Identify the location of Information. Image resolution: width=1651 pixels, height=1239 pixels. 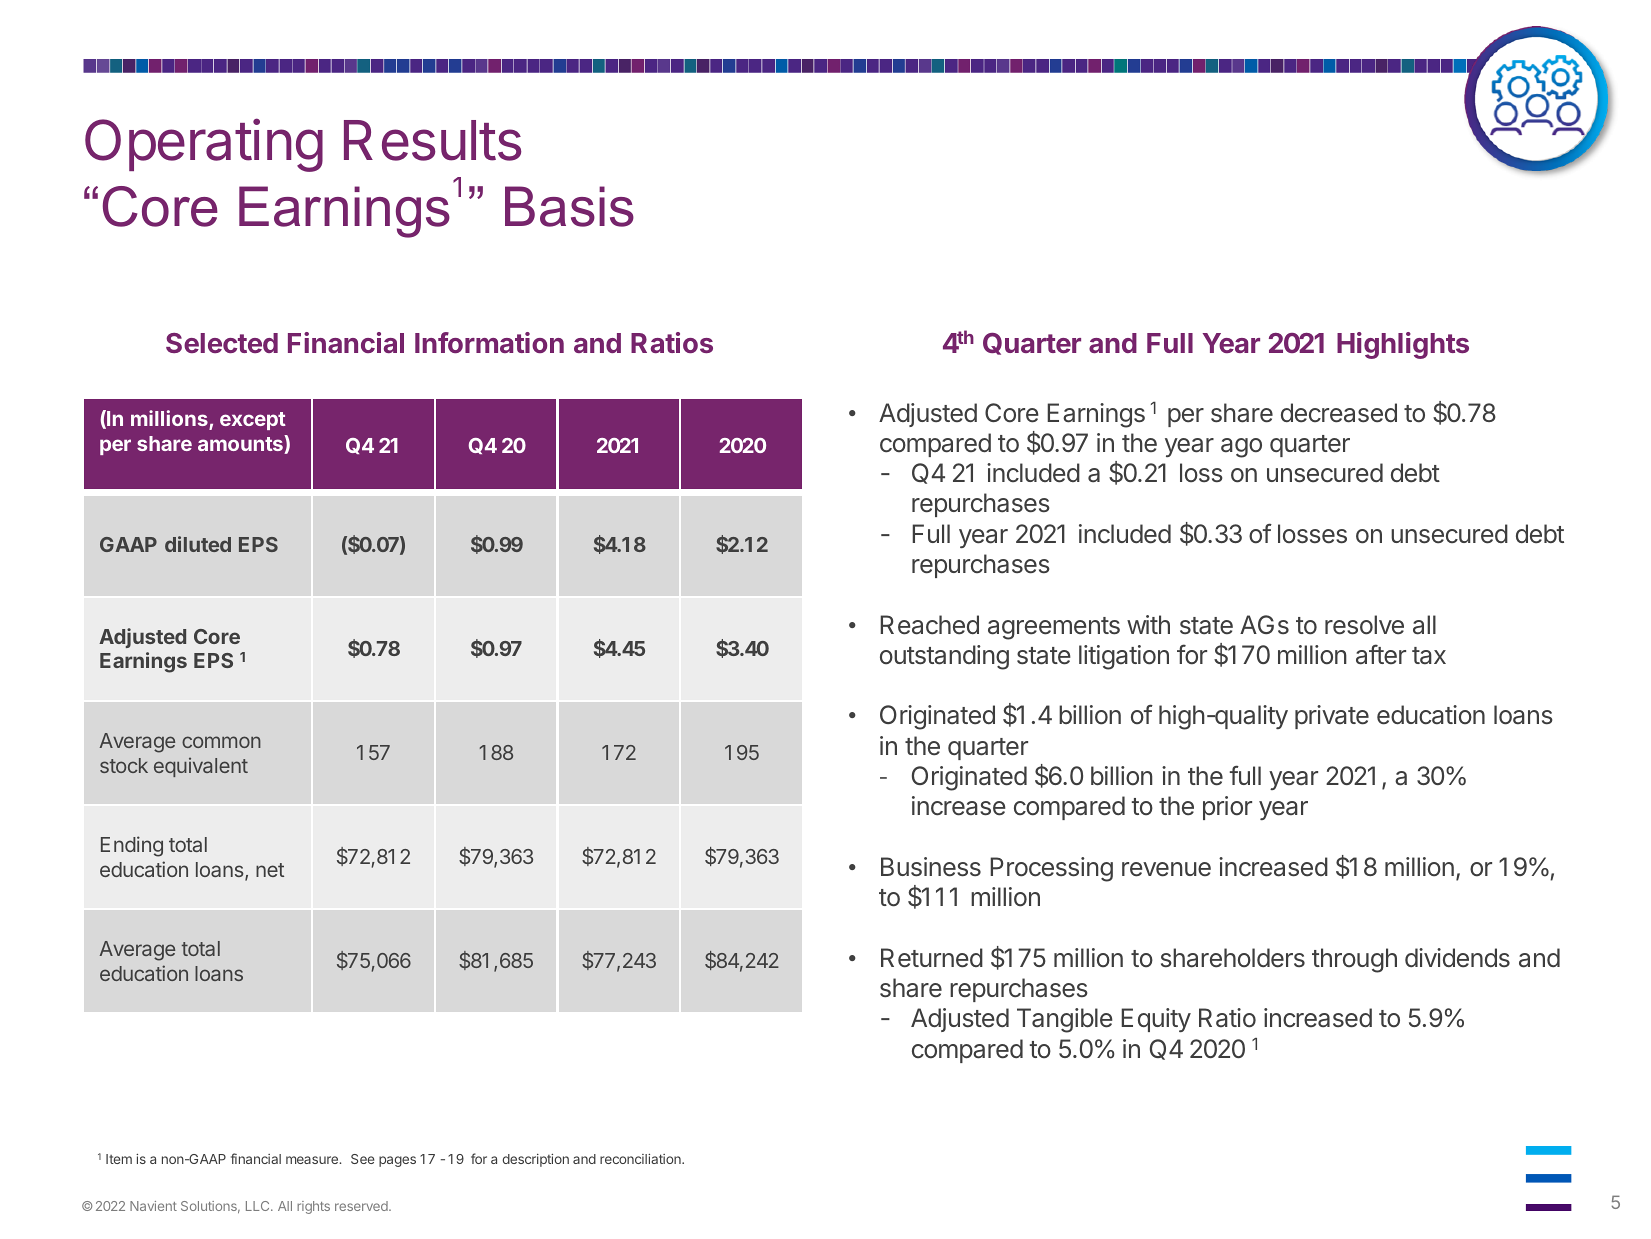
(489, 342).
